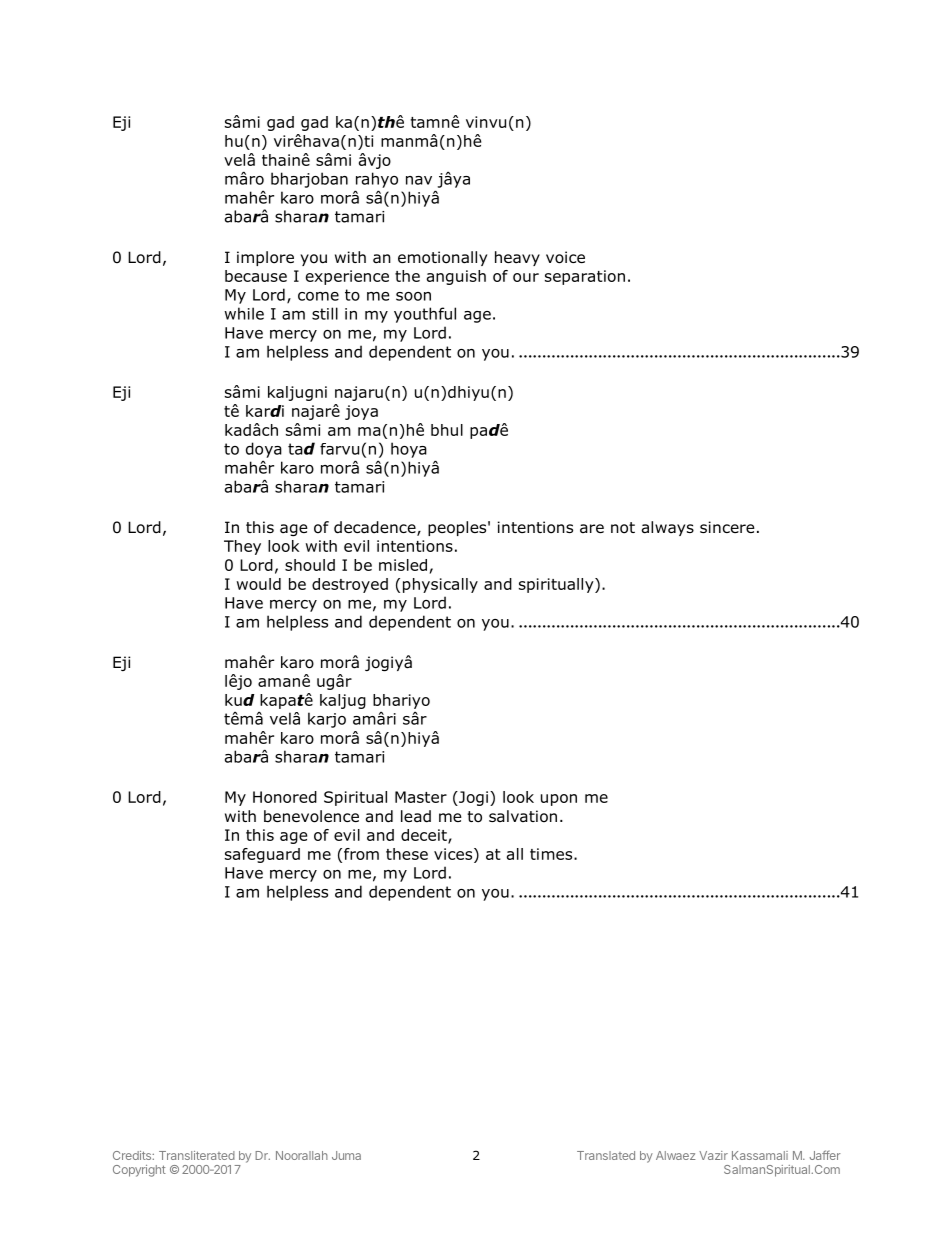  I want to click on would, so click(259, 584).
